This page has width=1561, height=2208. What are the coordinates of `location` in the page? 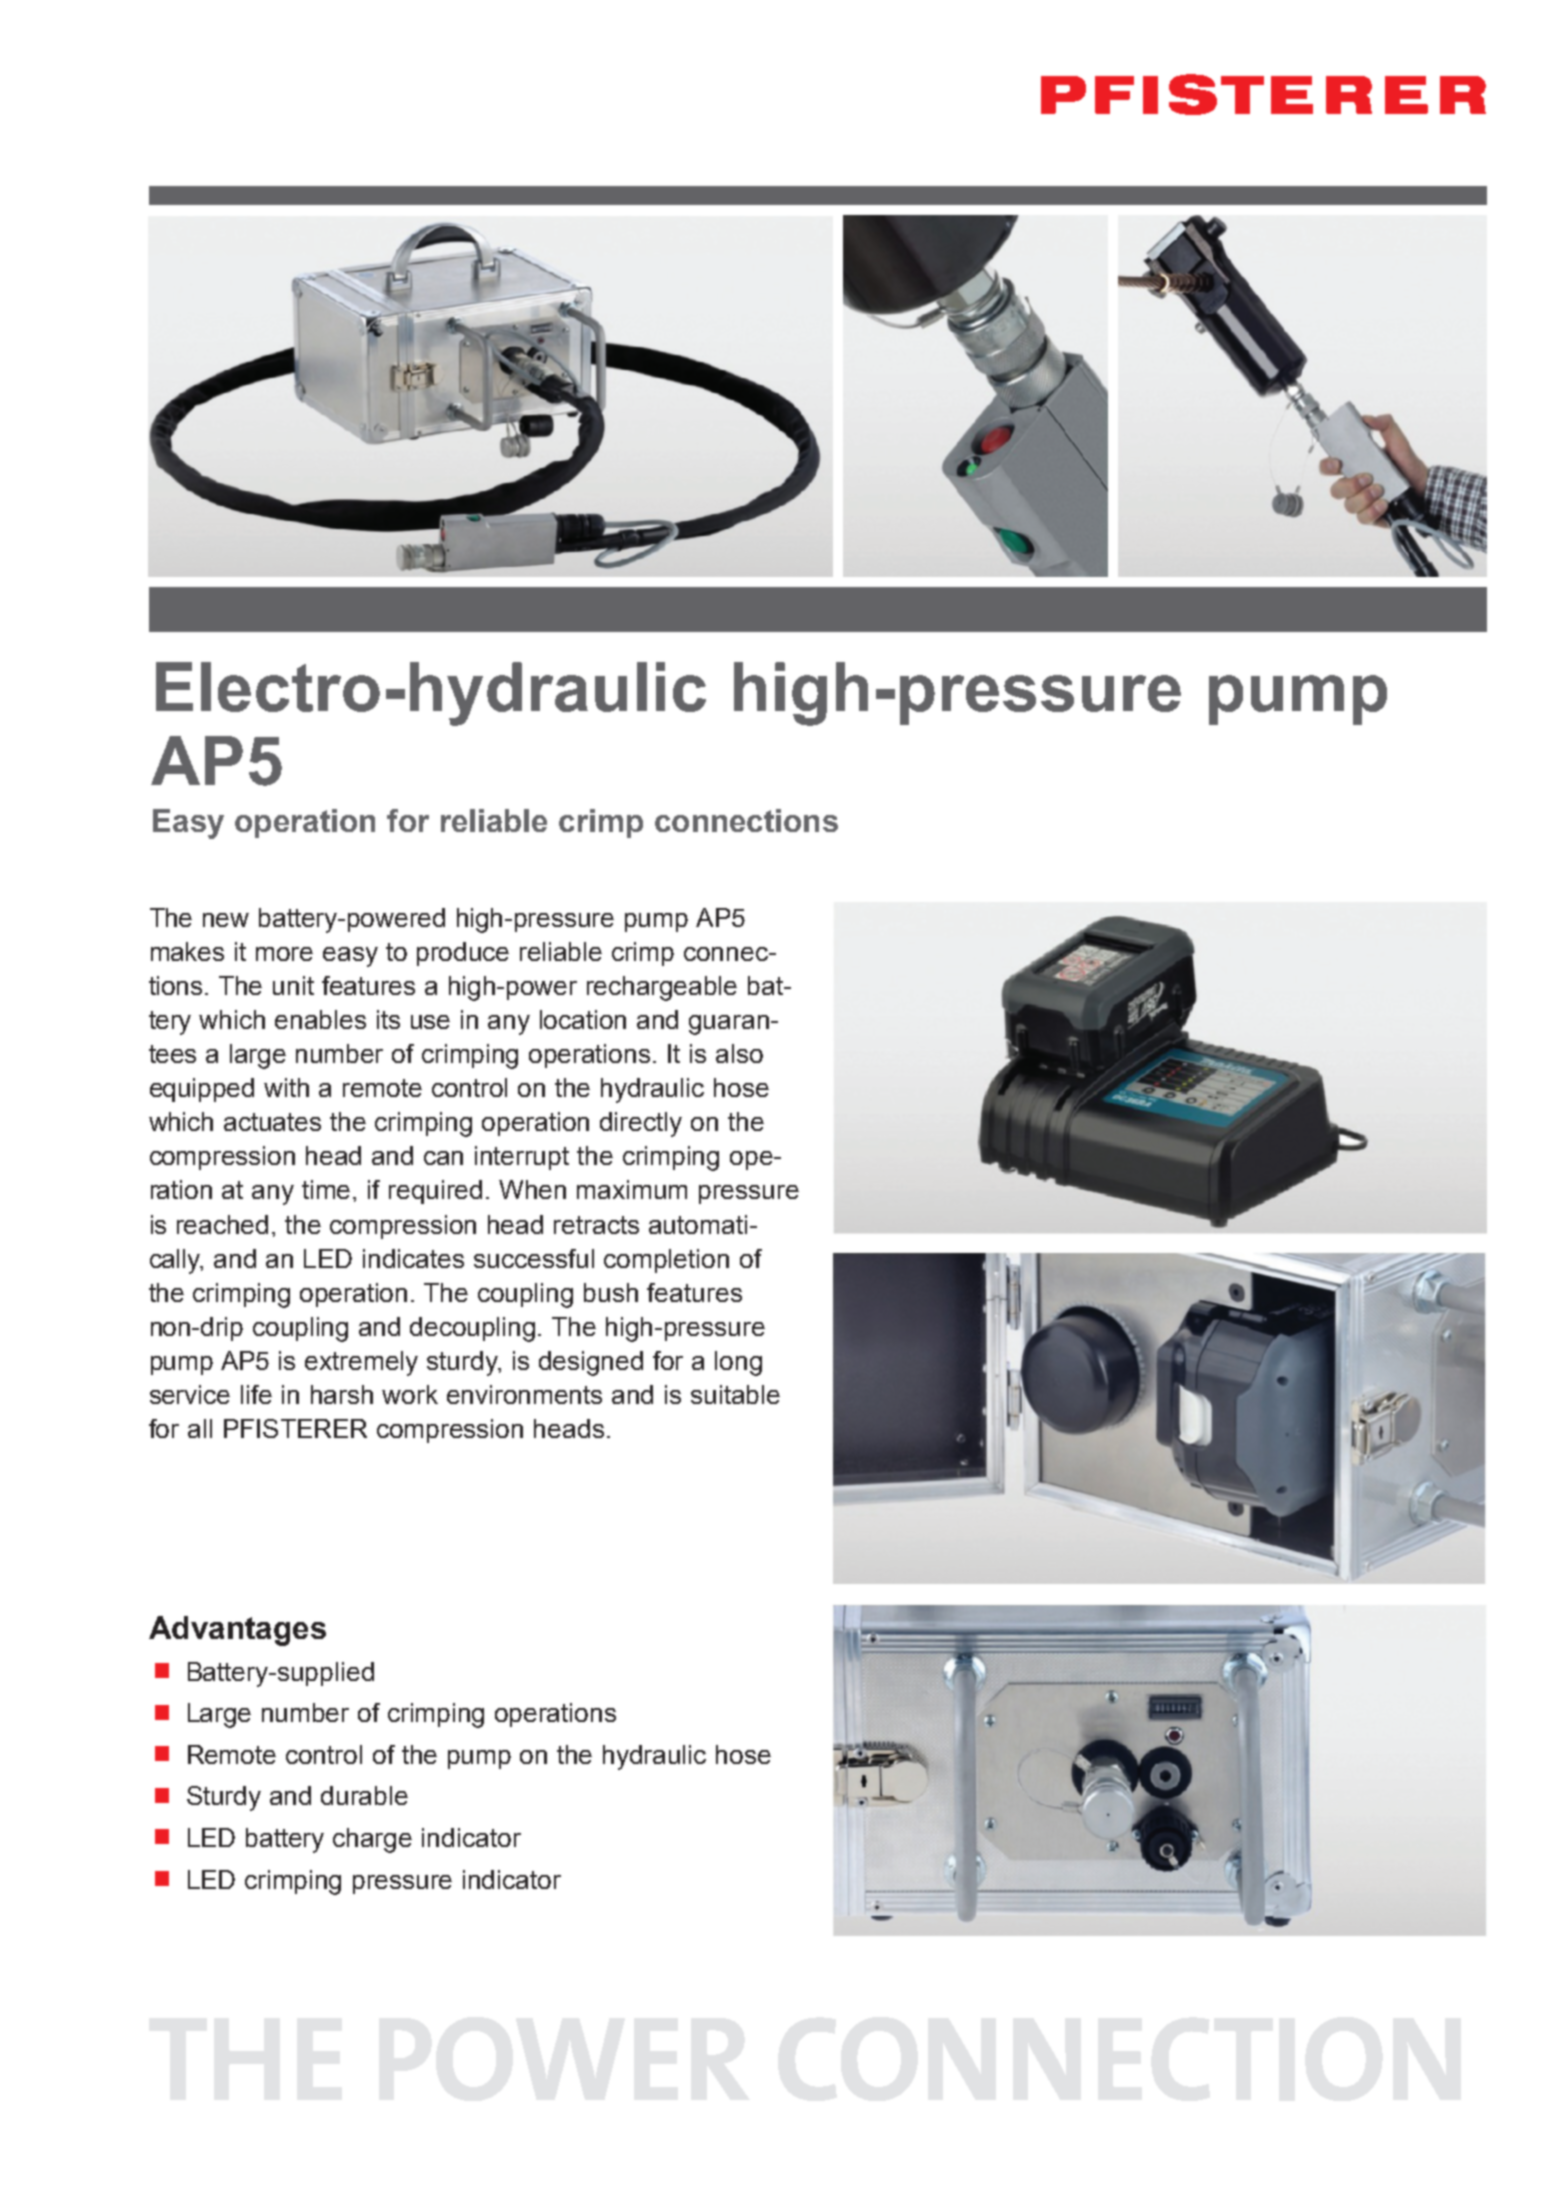 It's located at (583, 1019).
